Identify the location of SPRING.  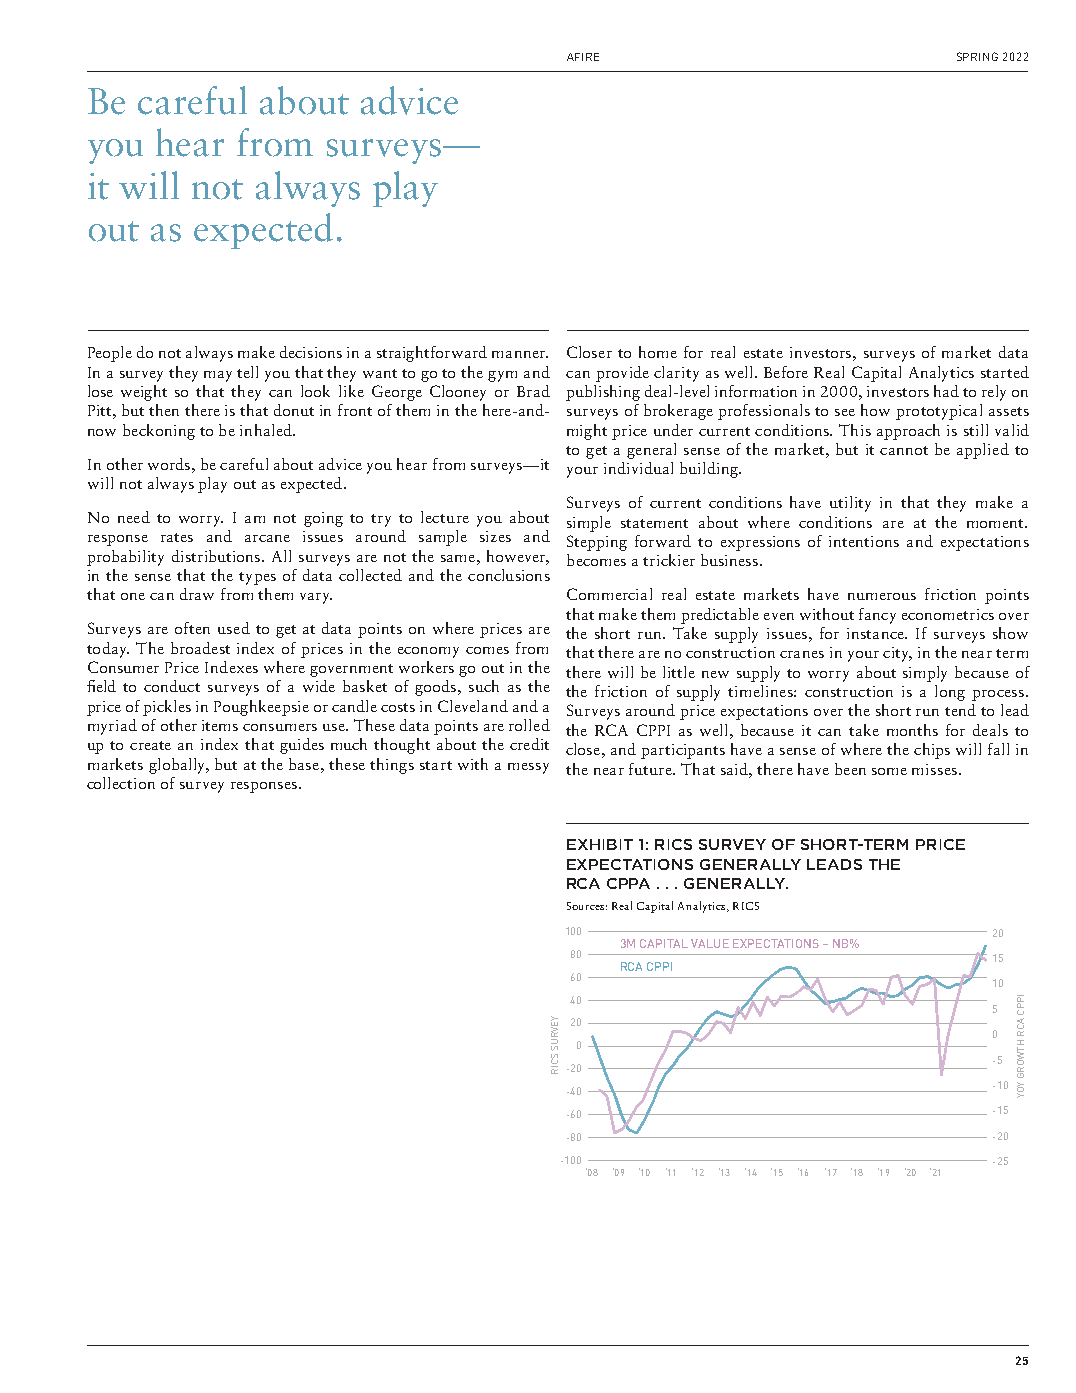
(977, 56).
